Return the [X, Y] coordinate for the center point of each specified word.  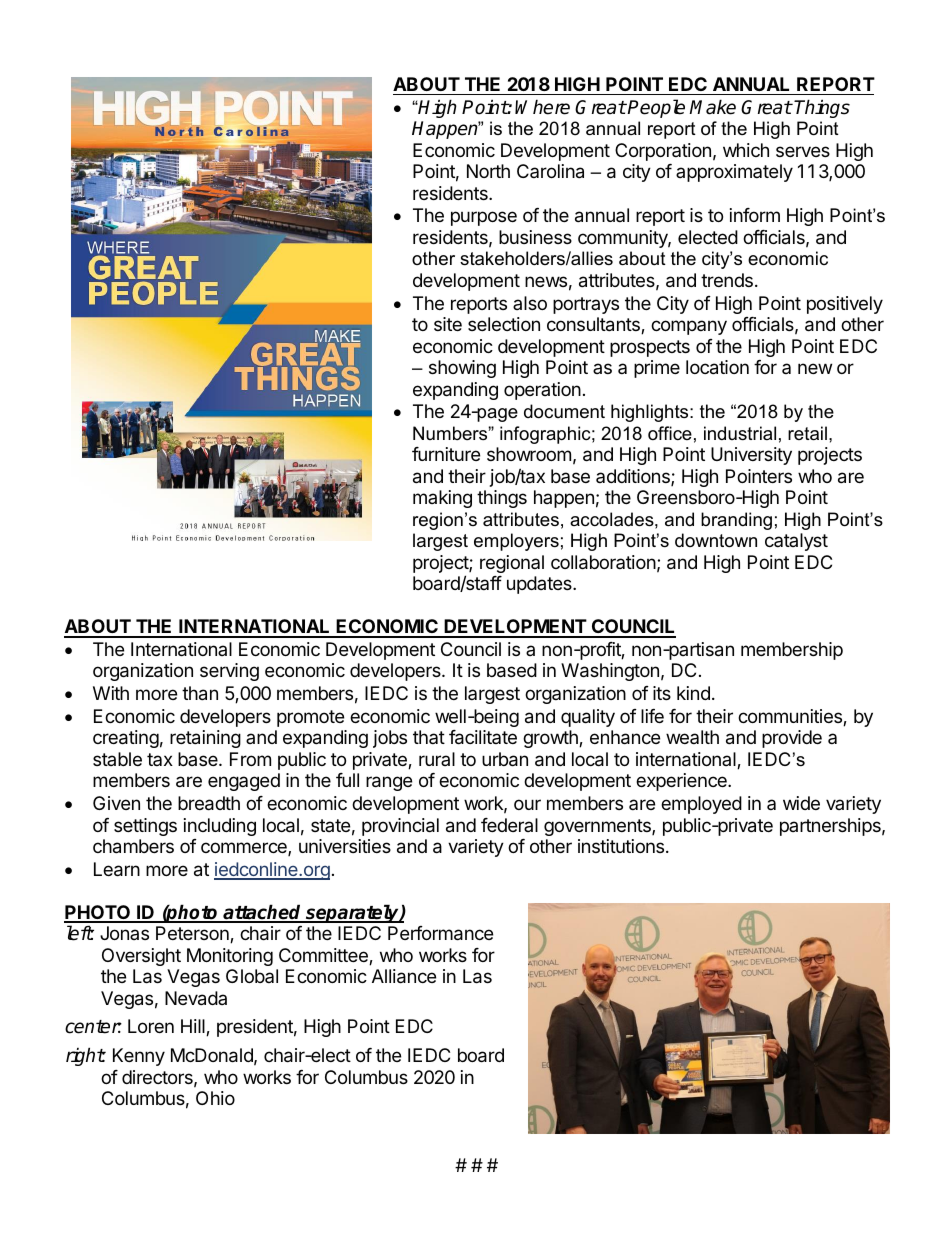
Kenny [139, 1057]
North [488, 171]
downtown [716, 540]
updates [540, 585]
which [746, 150]
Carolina [550, 171]
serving [229, 672]
